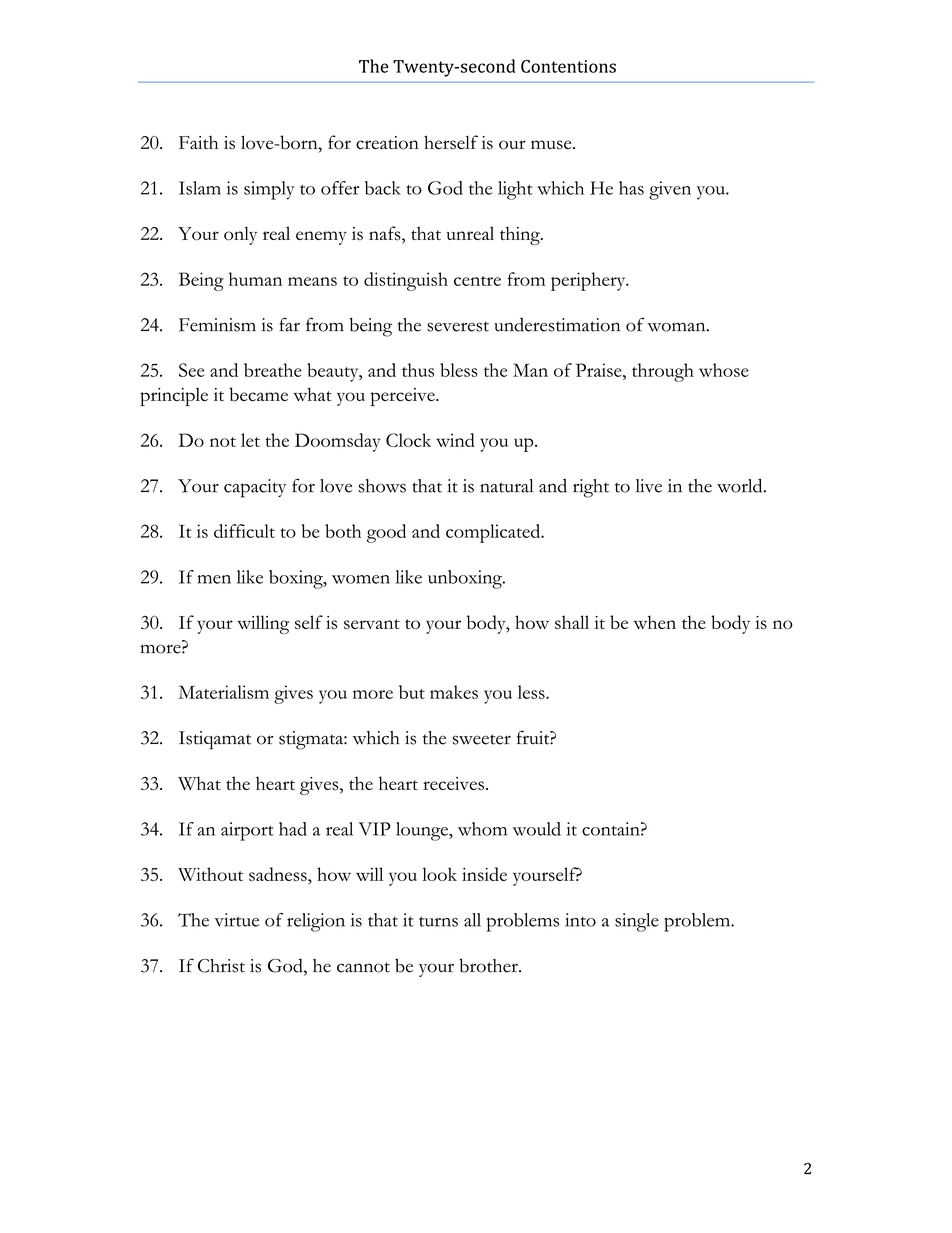  I want to click on complicated, so click(494, 533).
